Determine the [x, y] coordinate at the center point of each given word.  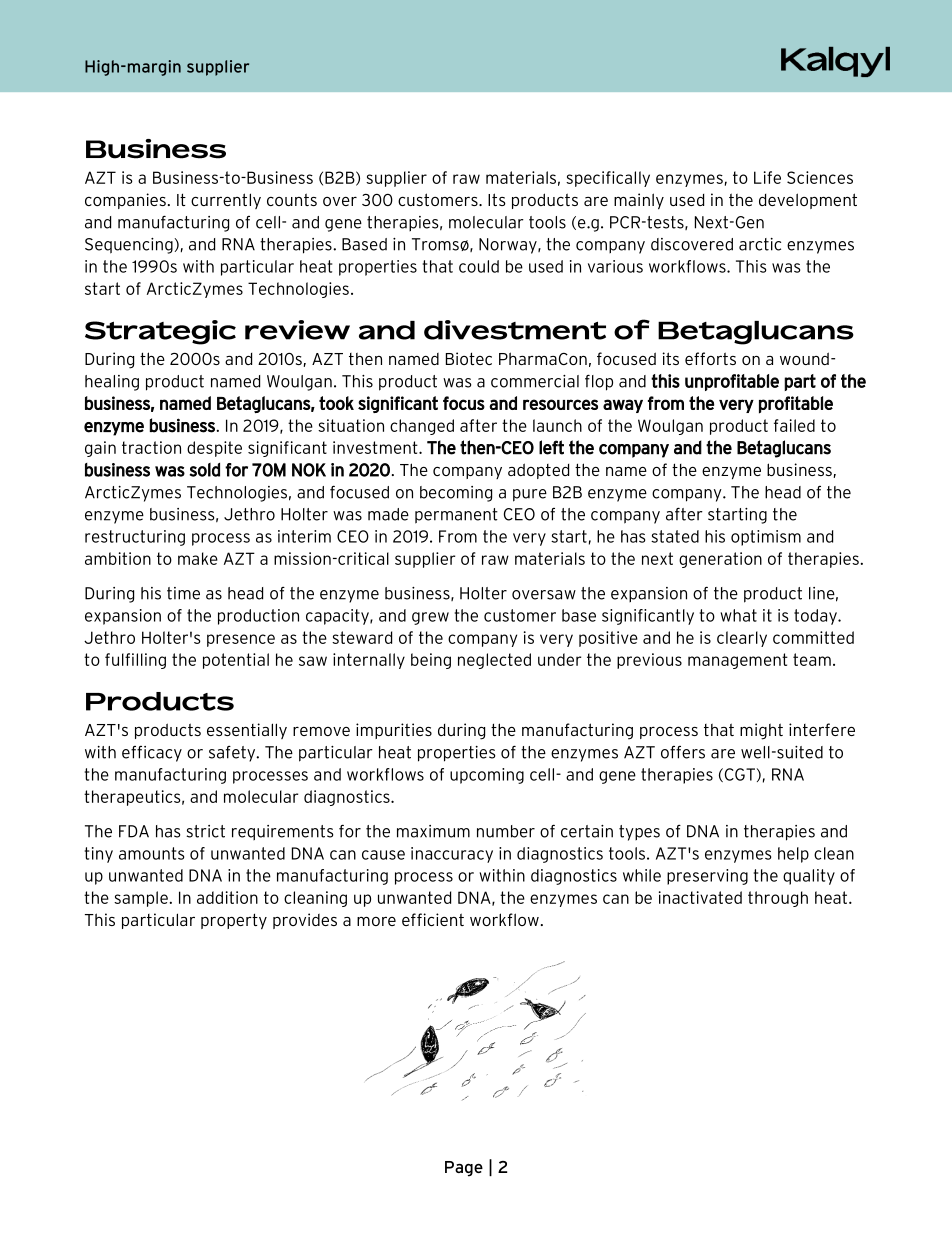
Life [767, 177]
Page [464, 1169]
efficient [433, 919]
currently [226, 201]
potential [236, 661]
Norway [509, 246]
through [778, 899]
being [431, 661]
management [738, 661]
